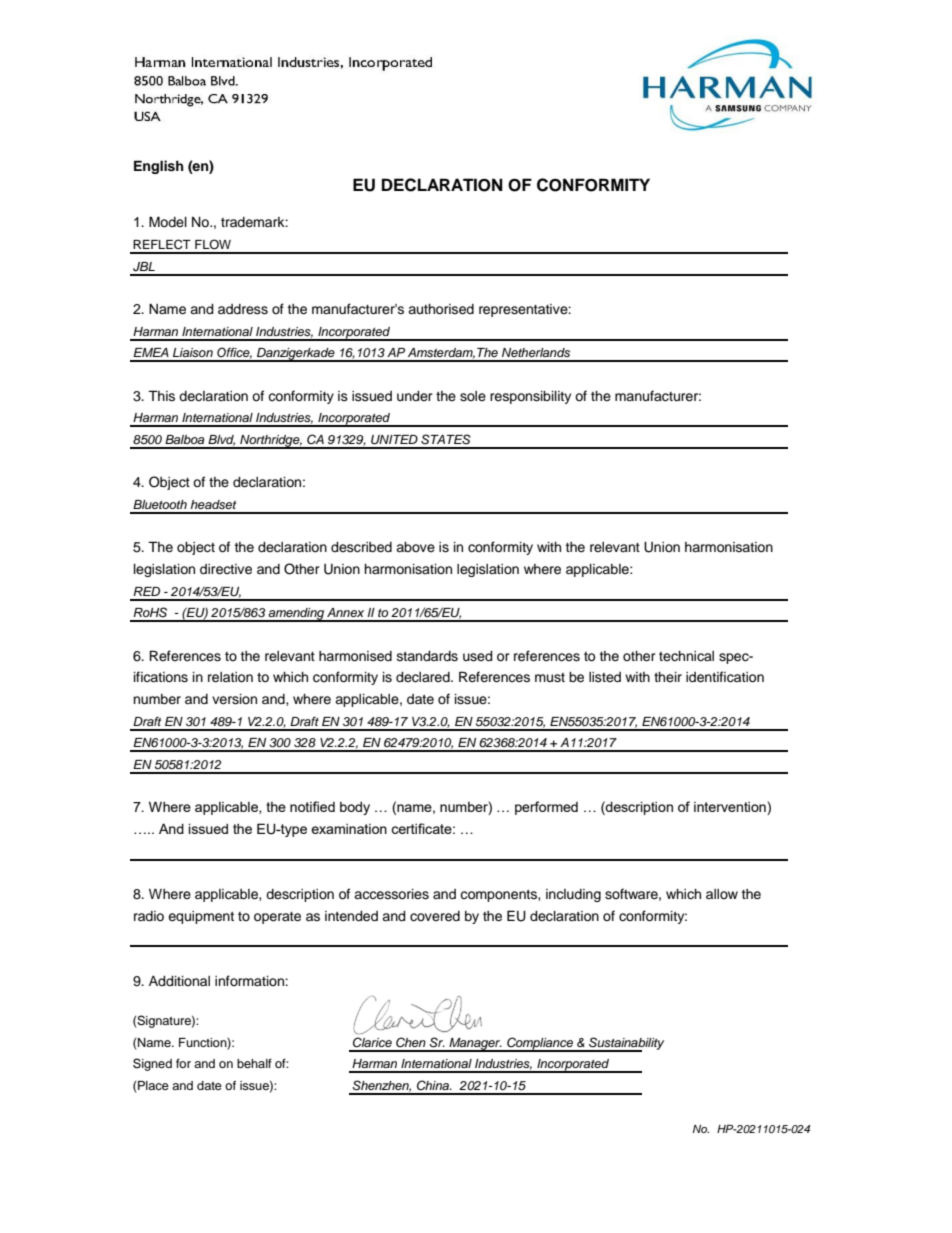 The image size is (952, 1233). I want to click on above, so click(415, 547).
